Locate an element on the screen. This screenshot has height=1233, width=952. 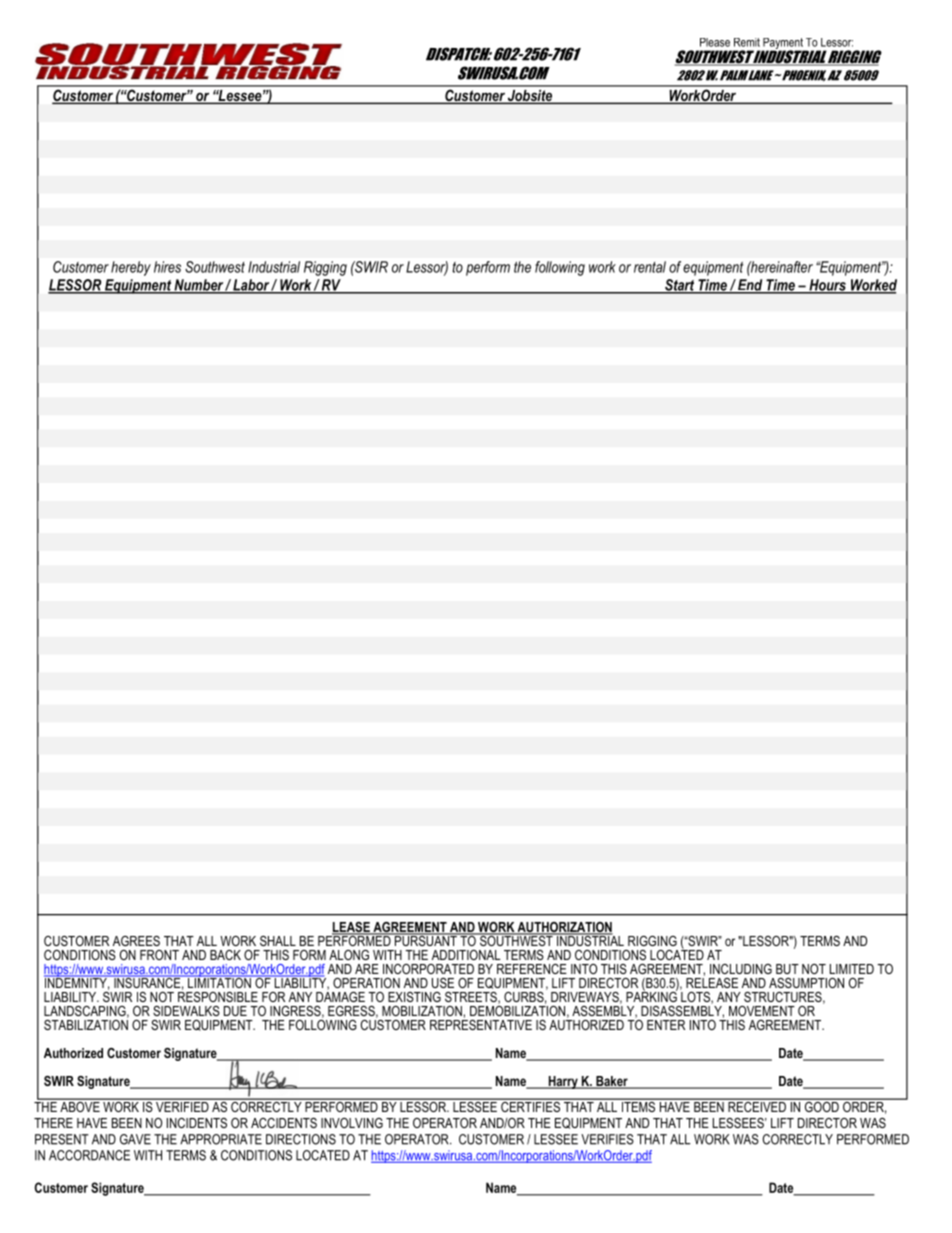
BACK is located at coordinates (225, 955).
